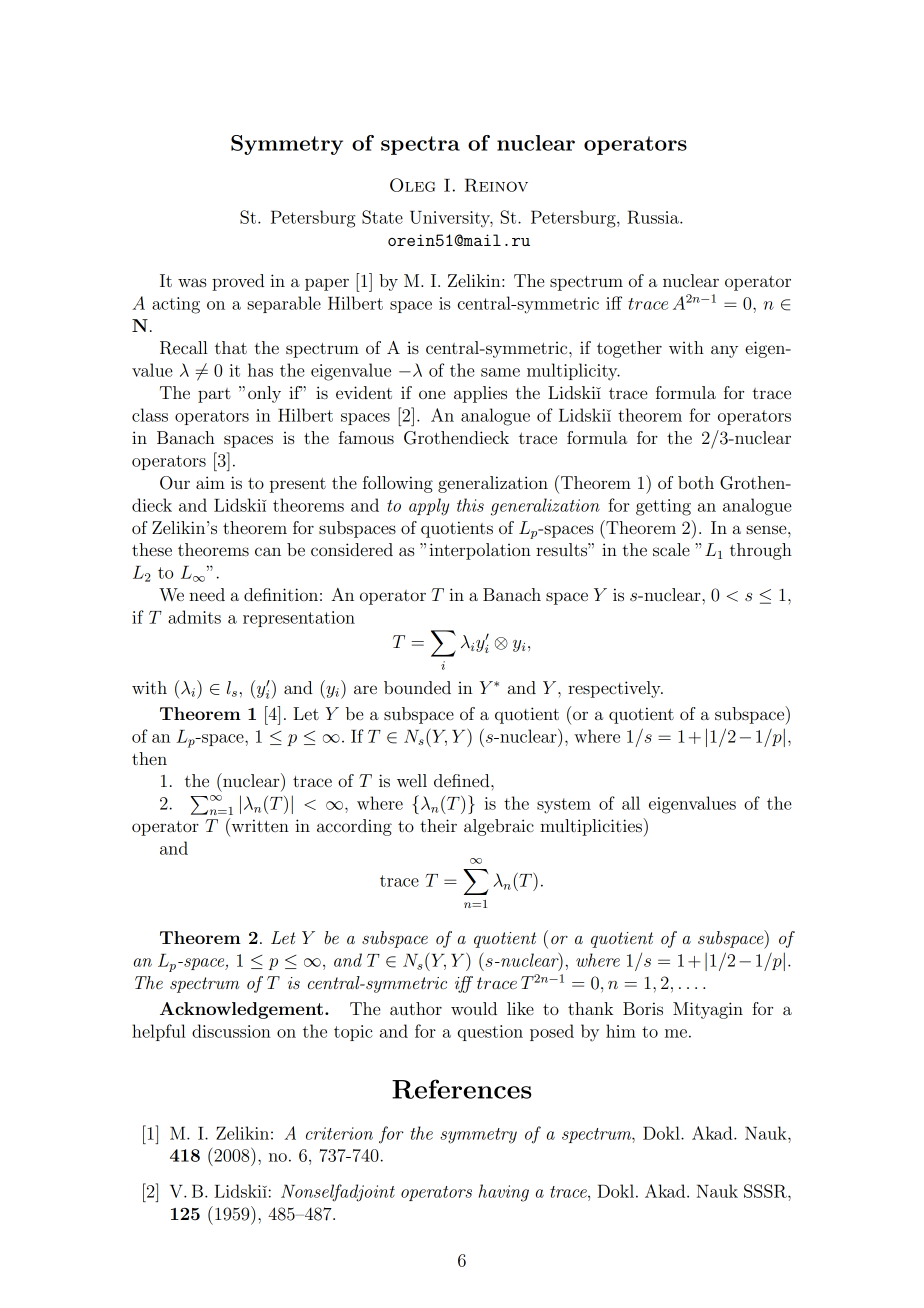  Describe the element at coordinates (663, 507) in the screenshot. I see `getting` at that location.
